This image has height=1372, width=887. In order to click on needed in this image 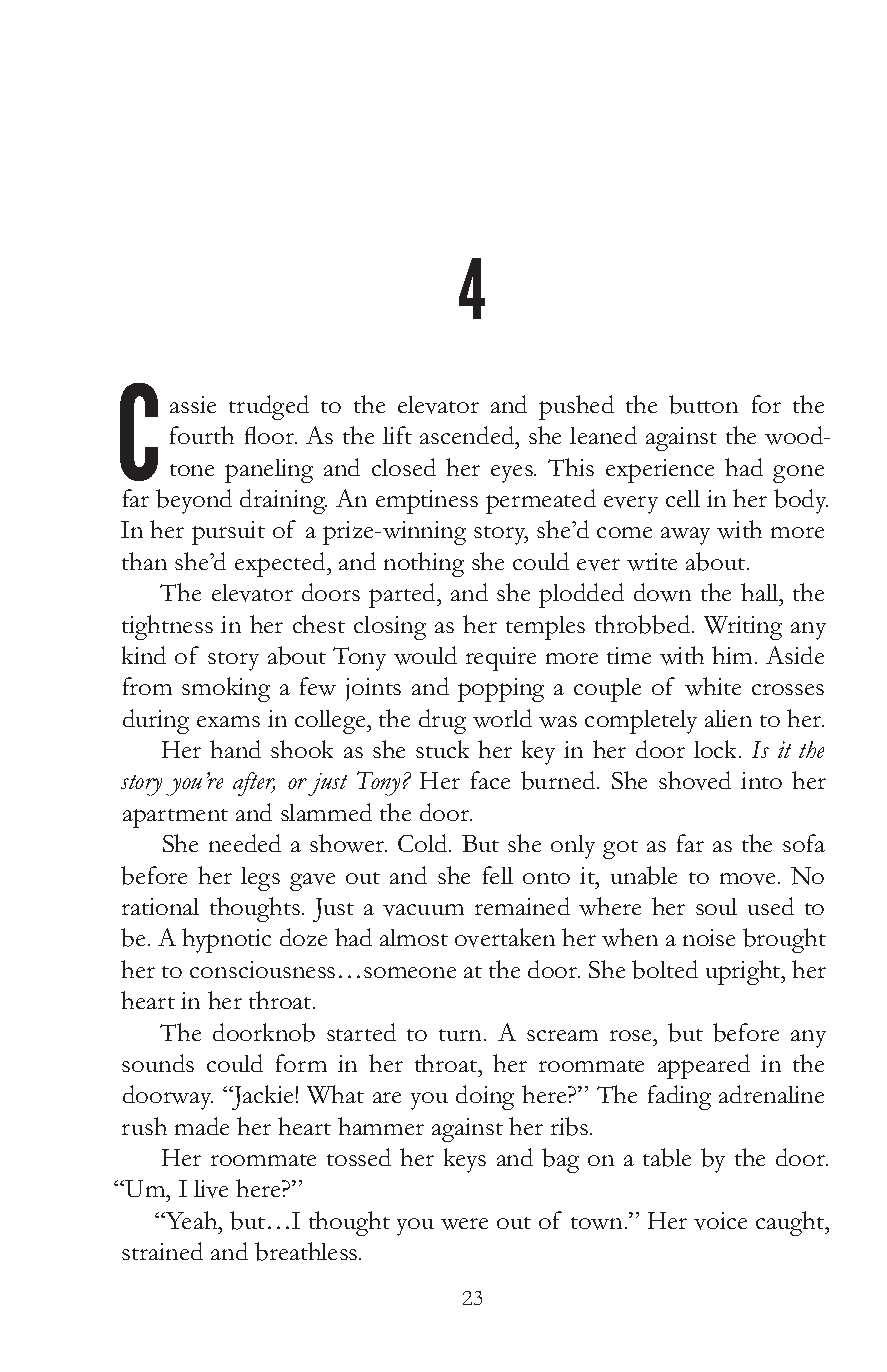, I will do `click(245, 843)`.
